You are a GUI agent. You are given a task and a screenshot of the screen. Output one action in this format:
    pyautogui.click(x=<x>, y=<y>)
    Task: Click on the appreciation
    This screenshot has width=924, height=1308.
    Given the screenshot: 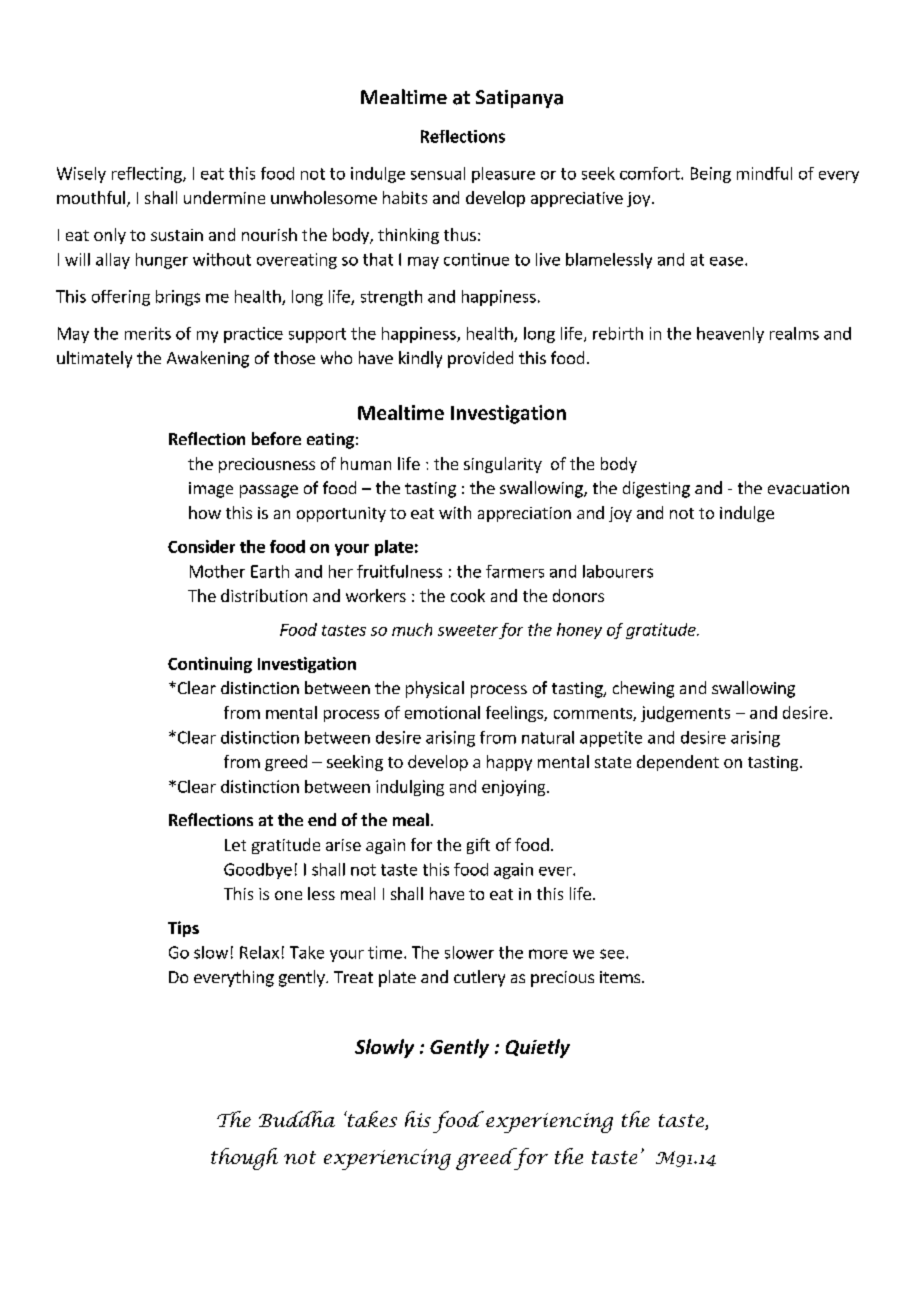 What is the action you would take?
    pyautogui.click(x=524, y=514)
